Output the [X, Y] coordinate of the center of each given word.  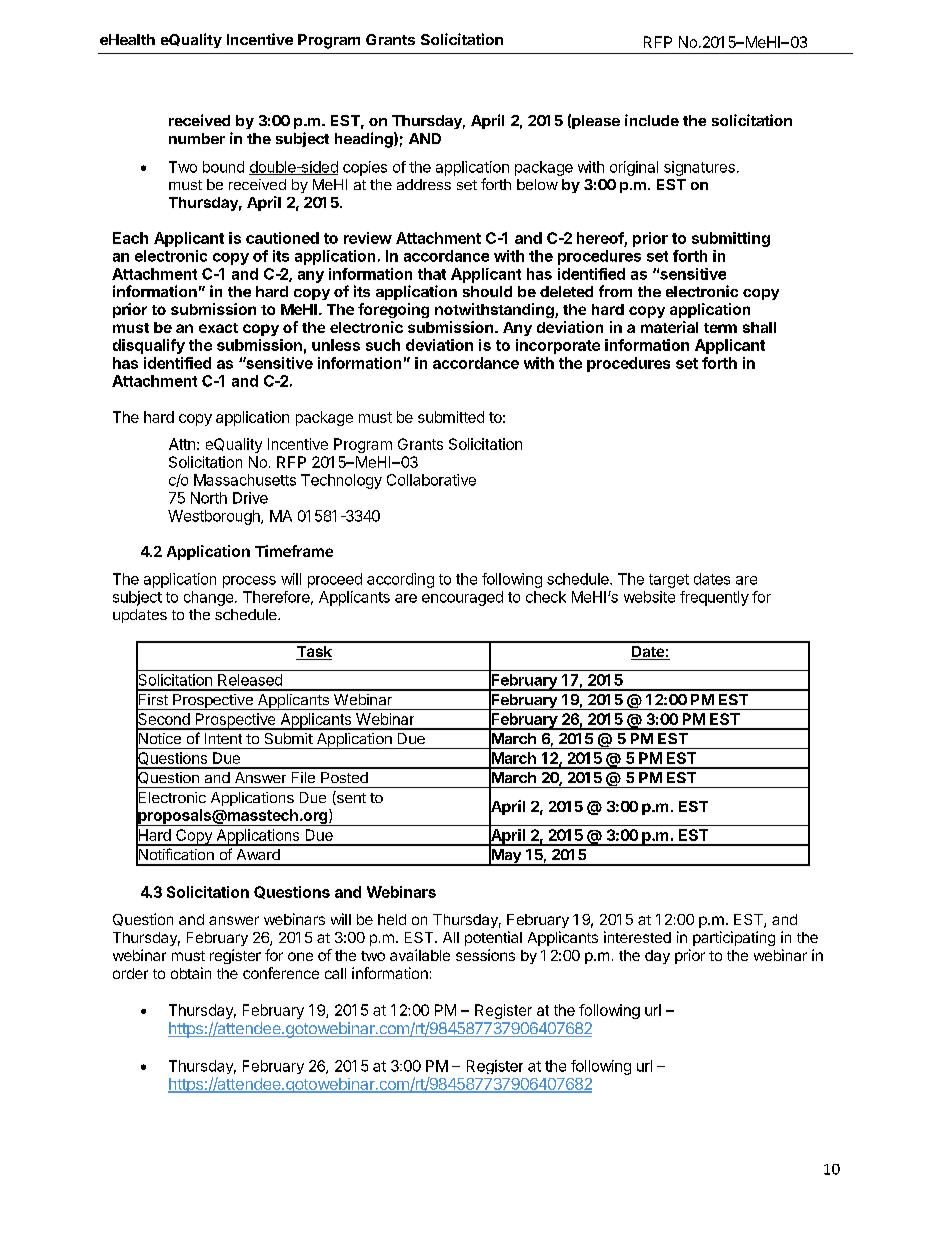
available [420, 955]
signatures [699, 168]
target [669, 581]
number [197, 138]
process [249, 582]
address [424, 184]
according [400, 580]
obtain [191, 973]
